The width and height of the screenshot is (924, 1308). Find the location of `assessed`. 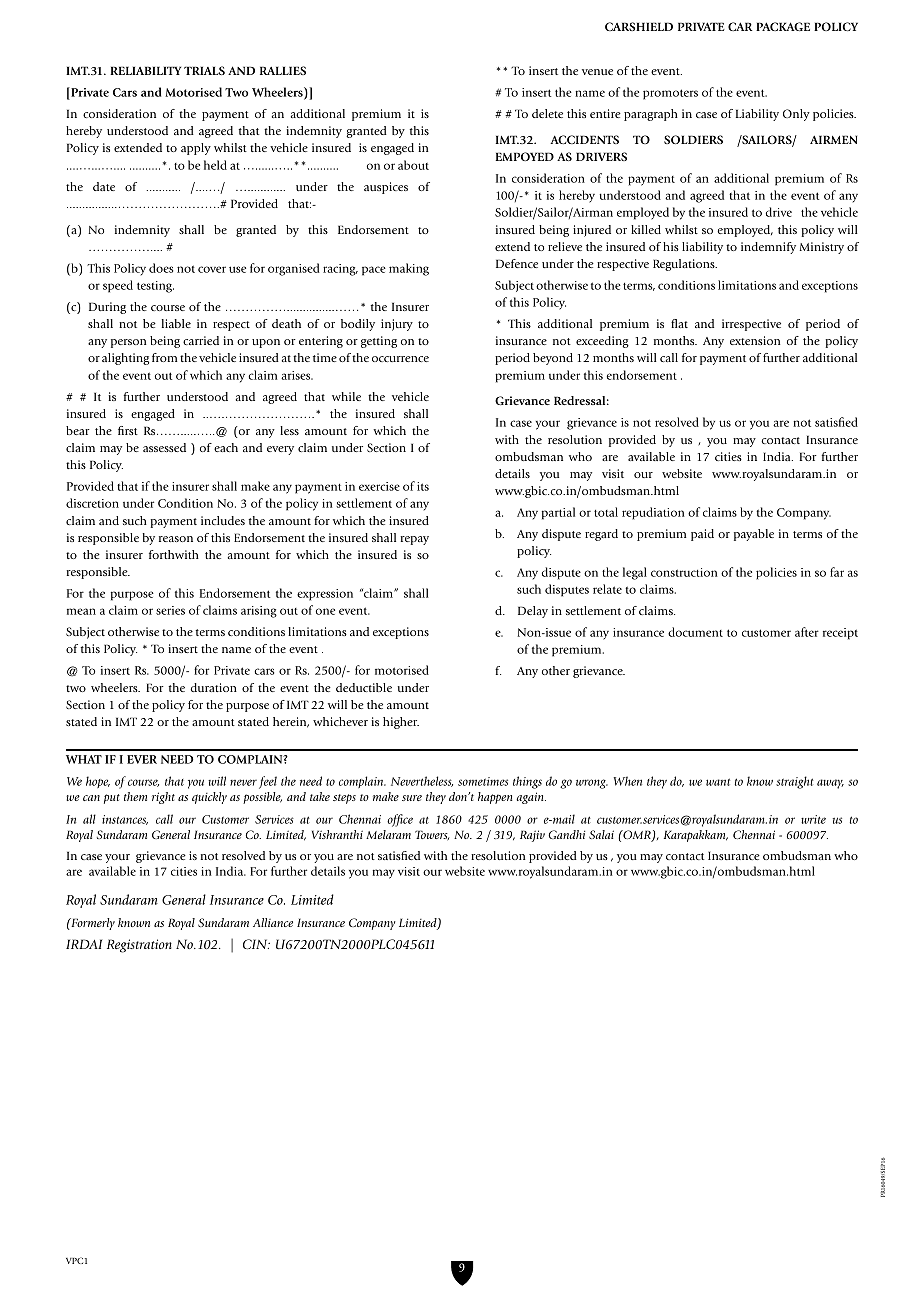

assessed is located at coordinates (164, 447).
